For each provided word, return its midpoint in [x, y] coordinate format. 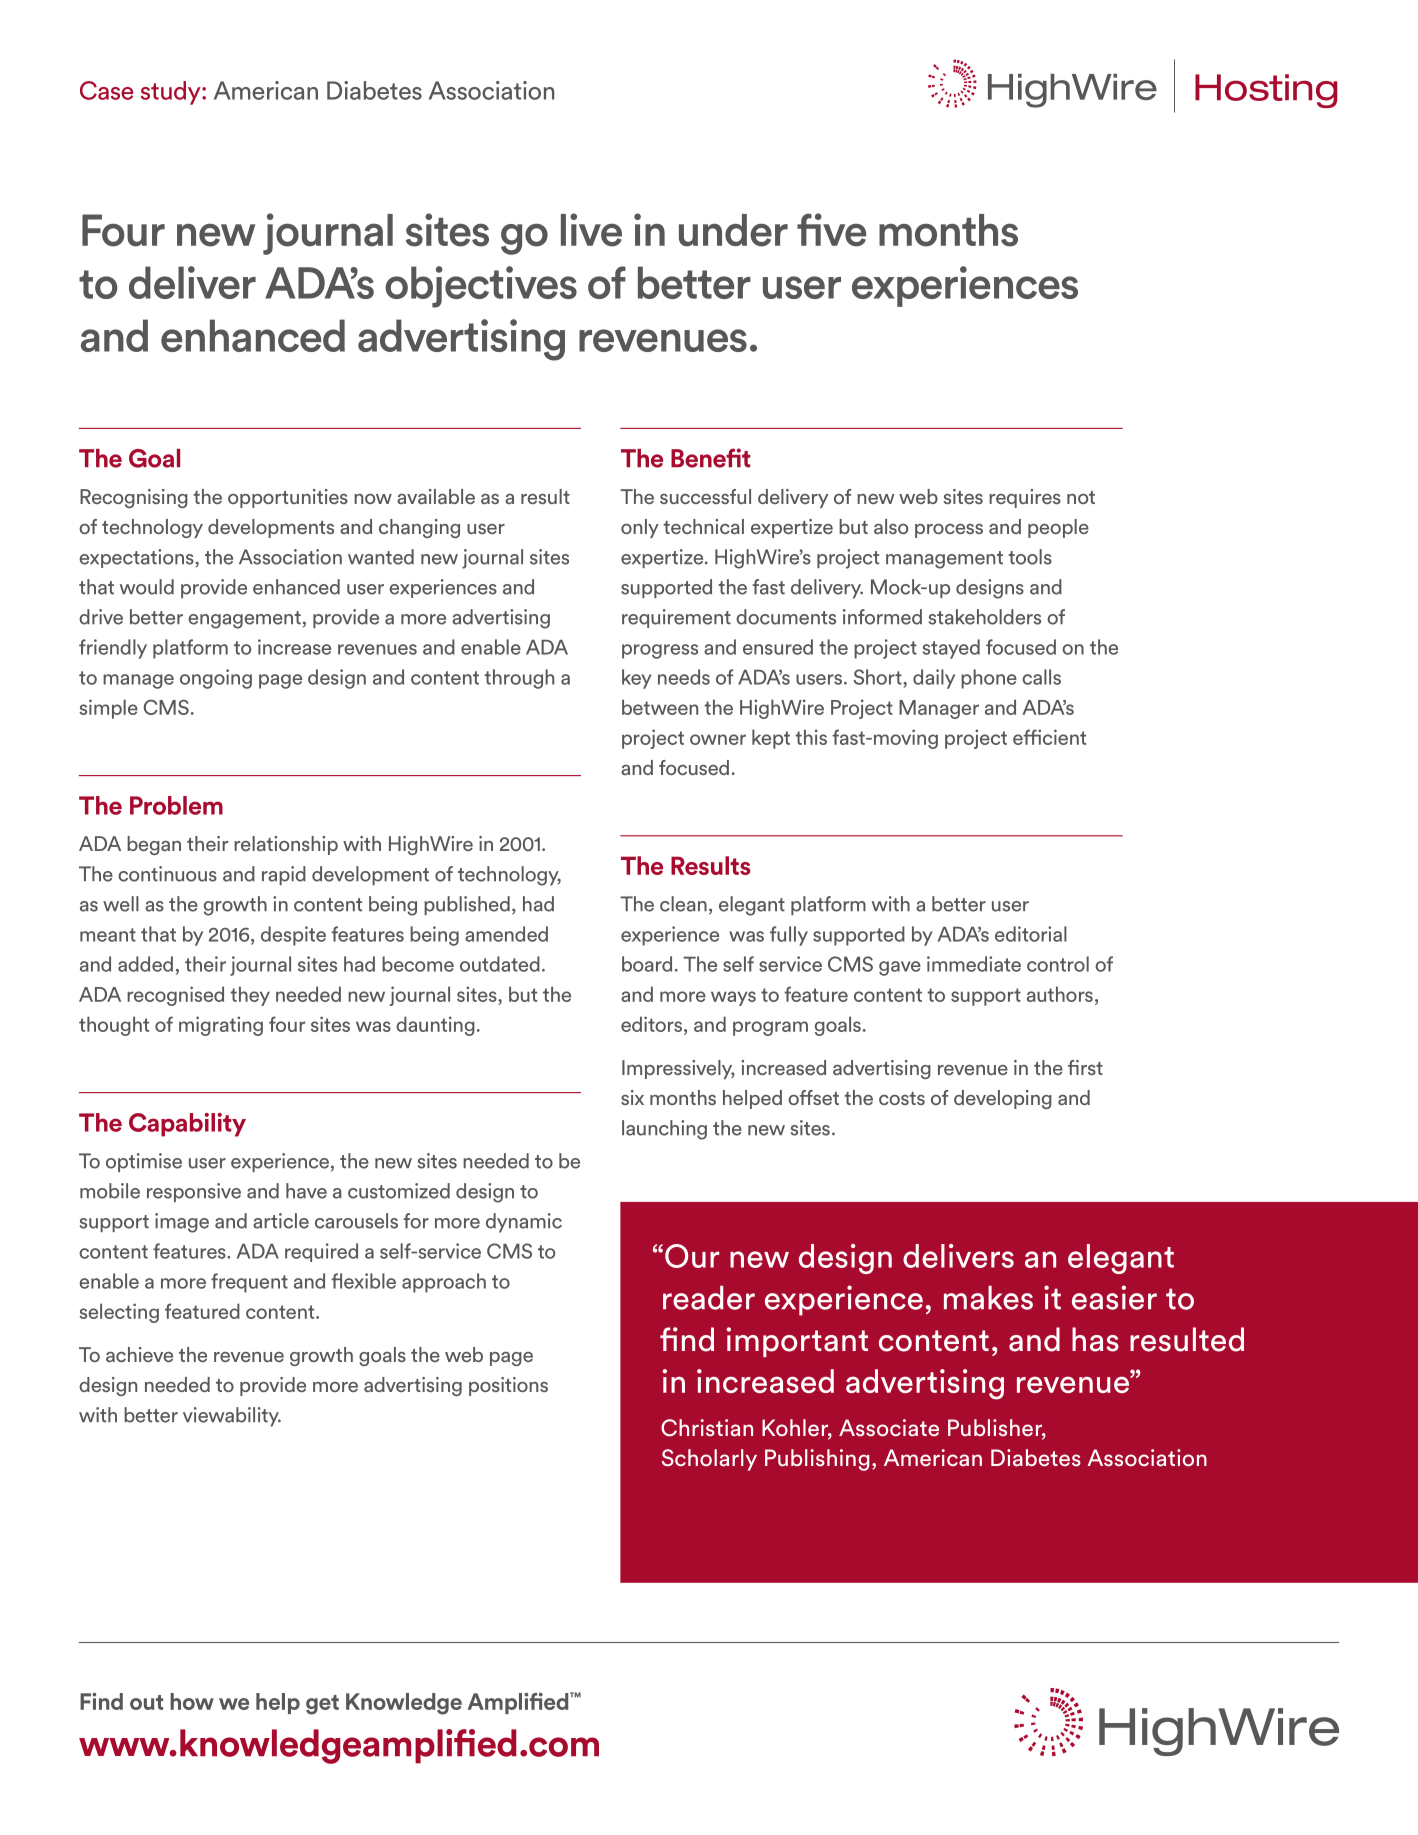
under [733, 230]
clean [683, 904]
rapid [284, 875]
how [192, 1701]
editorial [1031, 934]
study [172, 93]
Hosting [1266, 91]
